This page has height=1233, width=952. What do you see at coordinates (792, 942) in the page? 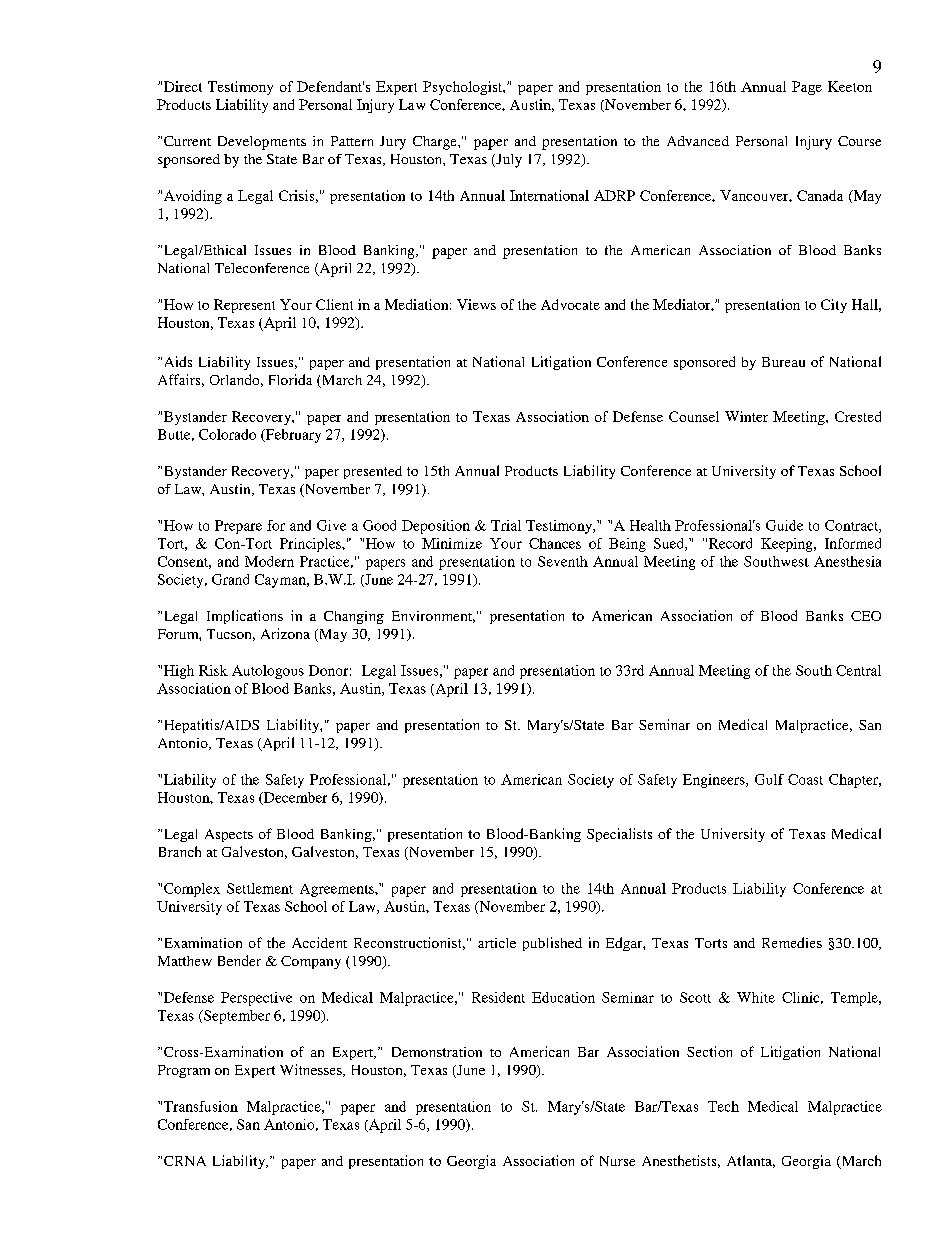
I see `Remedies` at bounding box center [792, 942].
